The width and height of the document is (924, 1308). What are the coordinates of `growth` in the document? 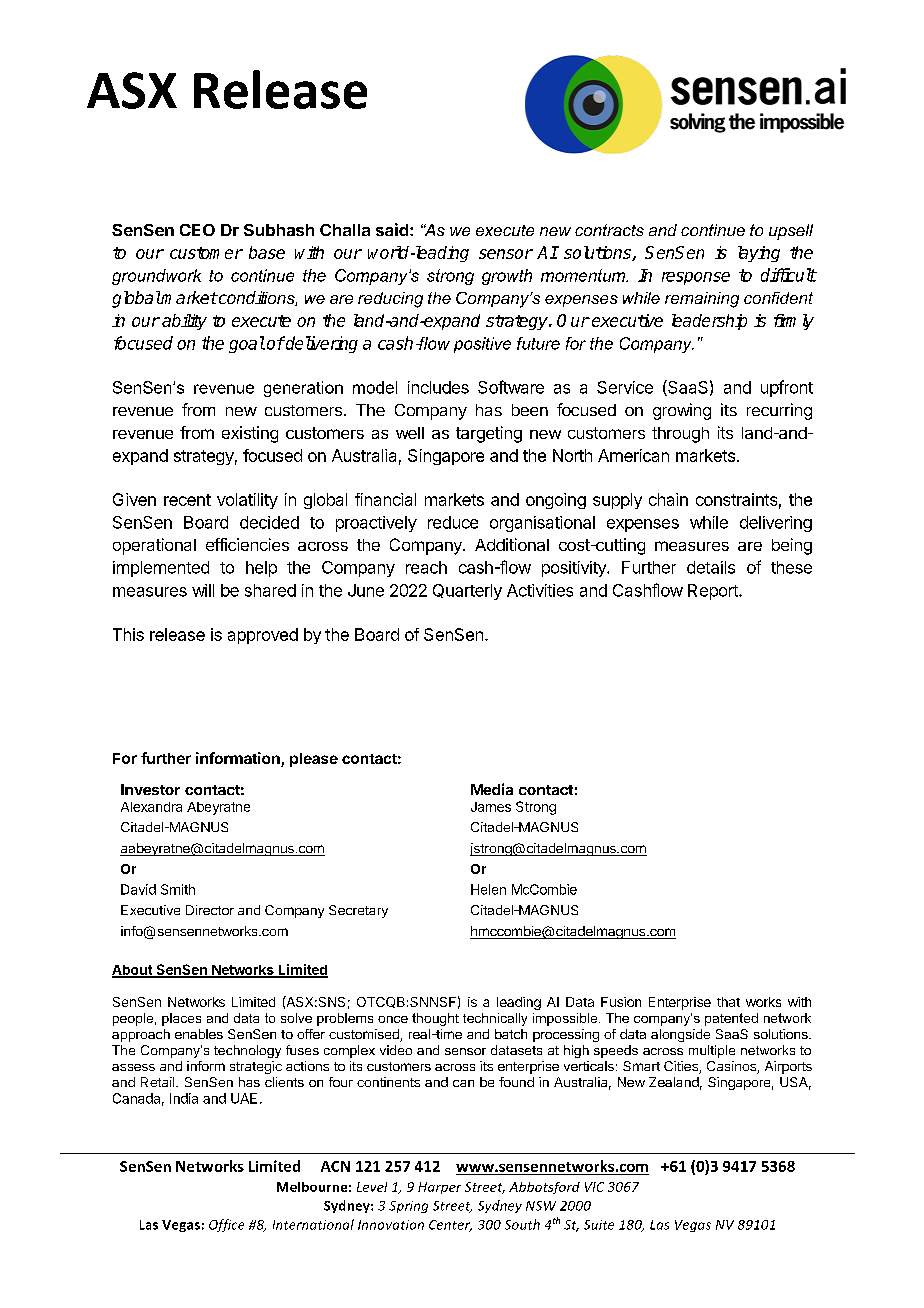 It's located at (507, 277).
